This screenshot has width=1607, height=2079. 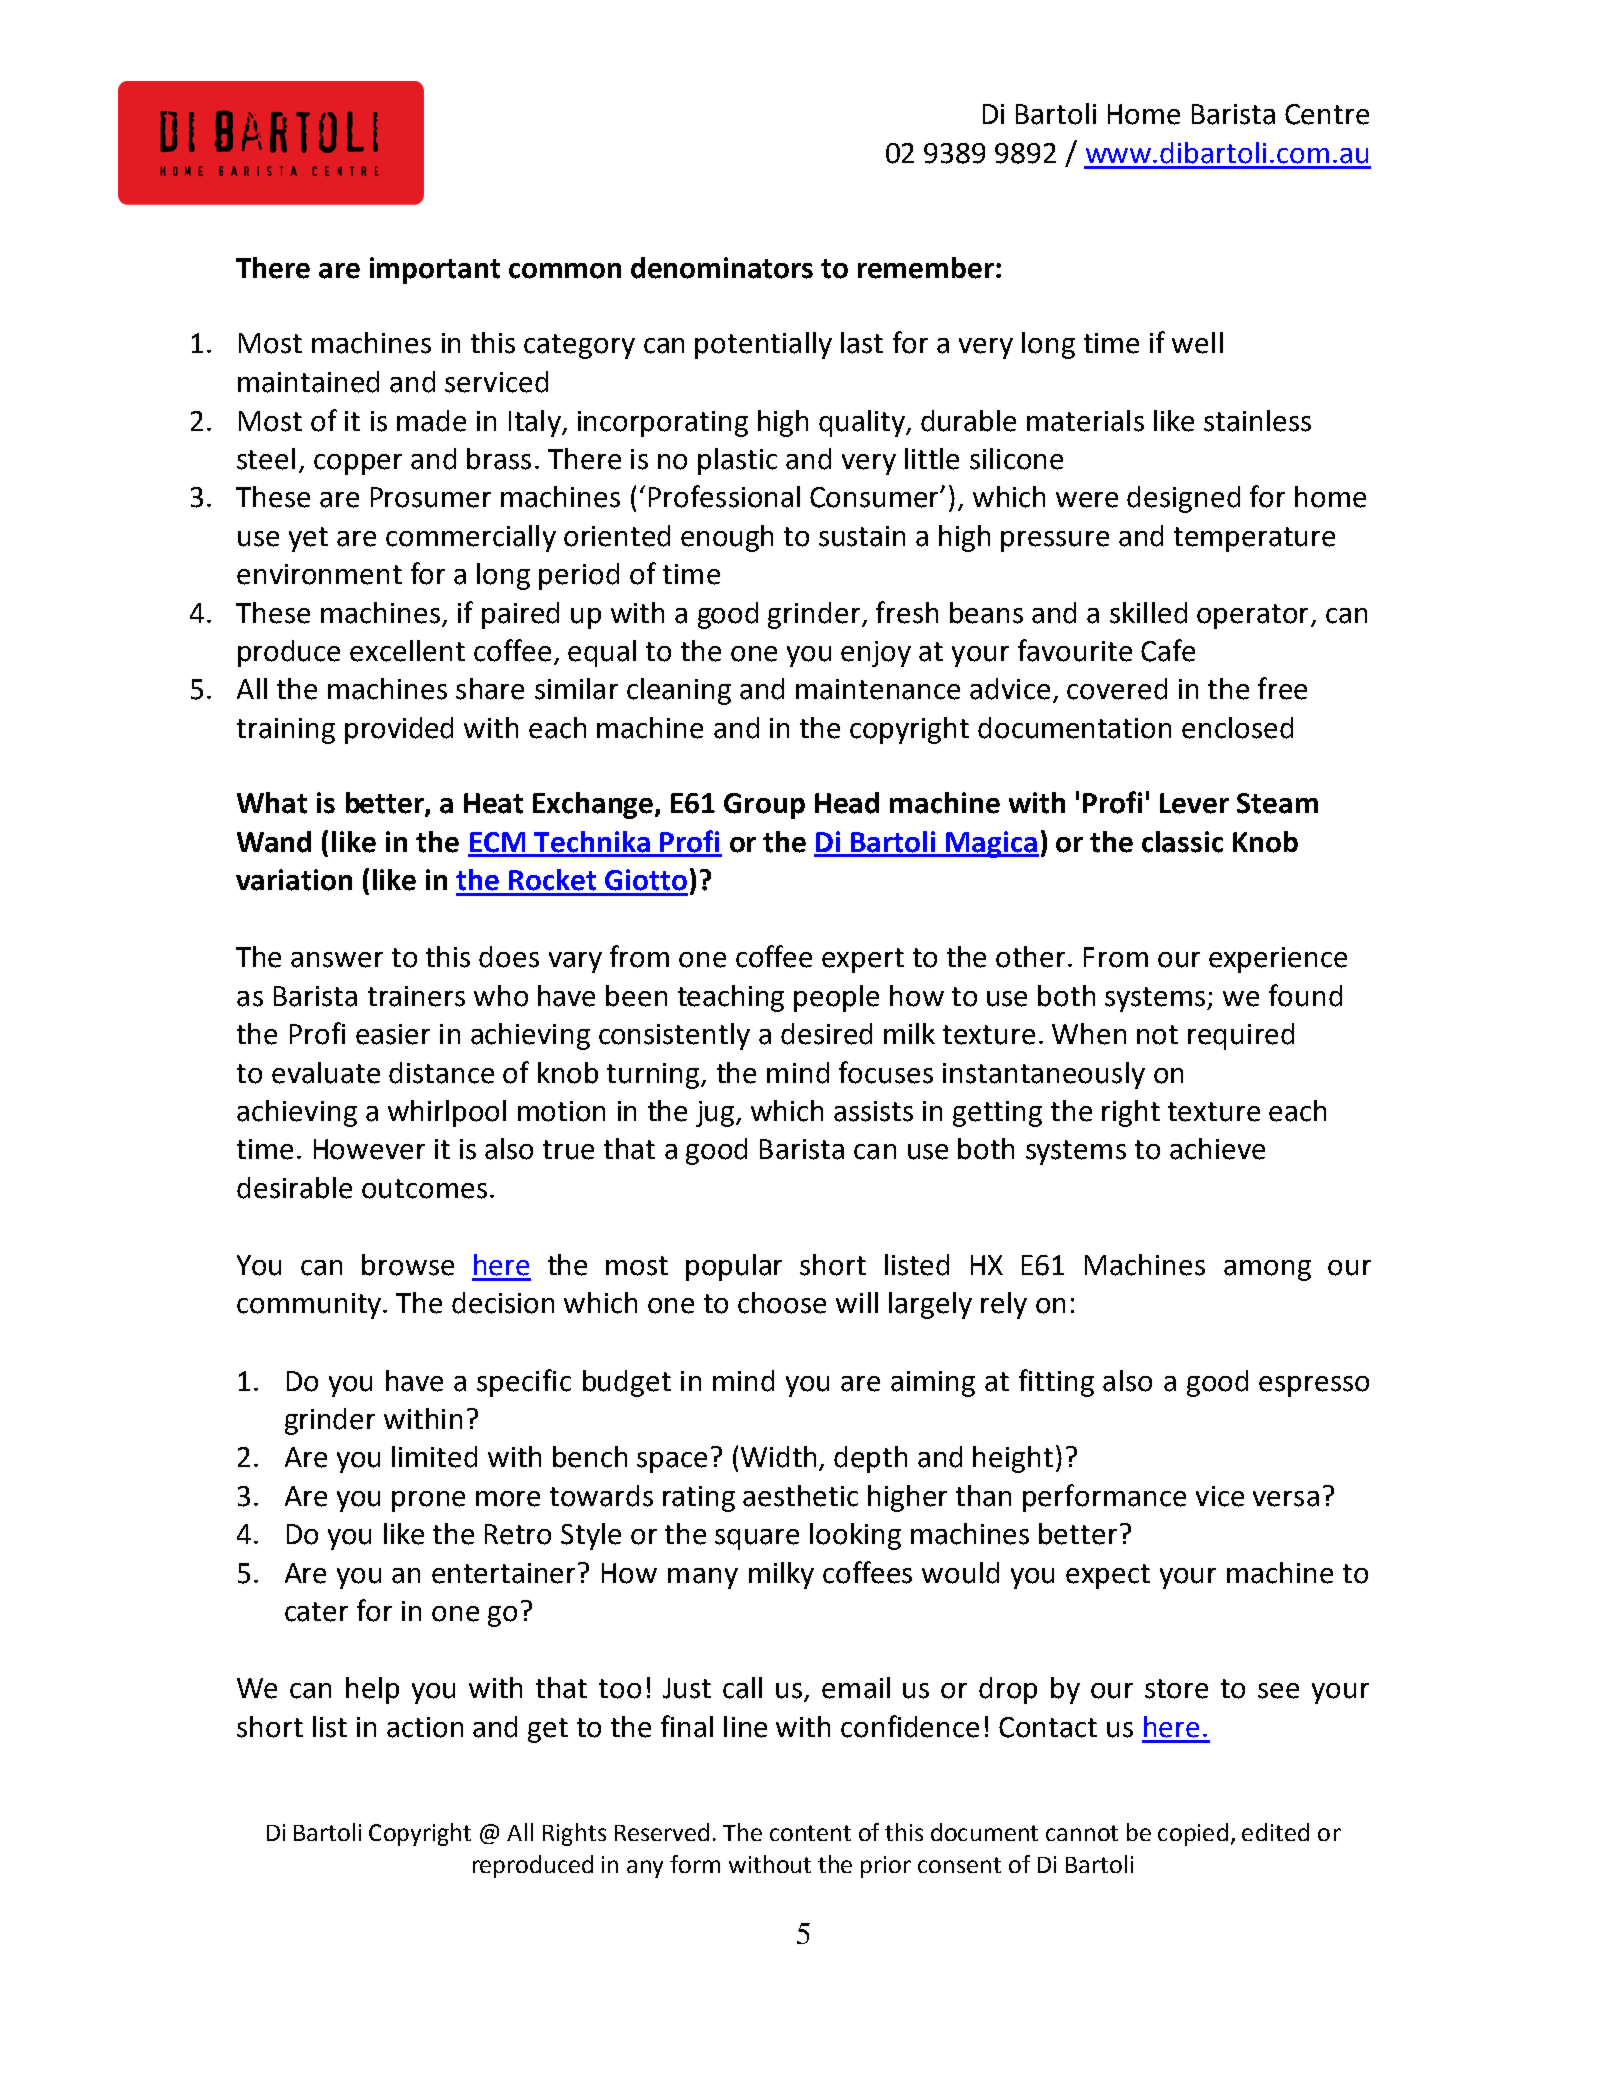 What do you see at coordinates (434, 1457) in the screenshot?
I see `limited` at bounding box center [434, 1457].
